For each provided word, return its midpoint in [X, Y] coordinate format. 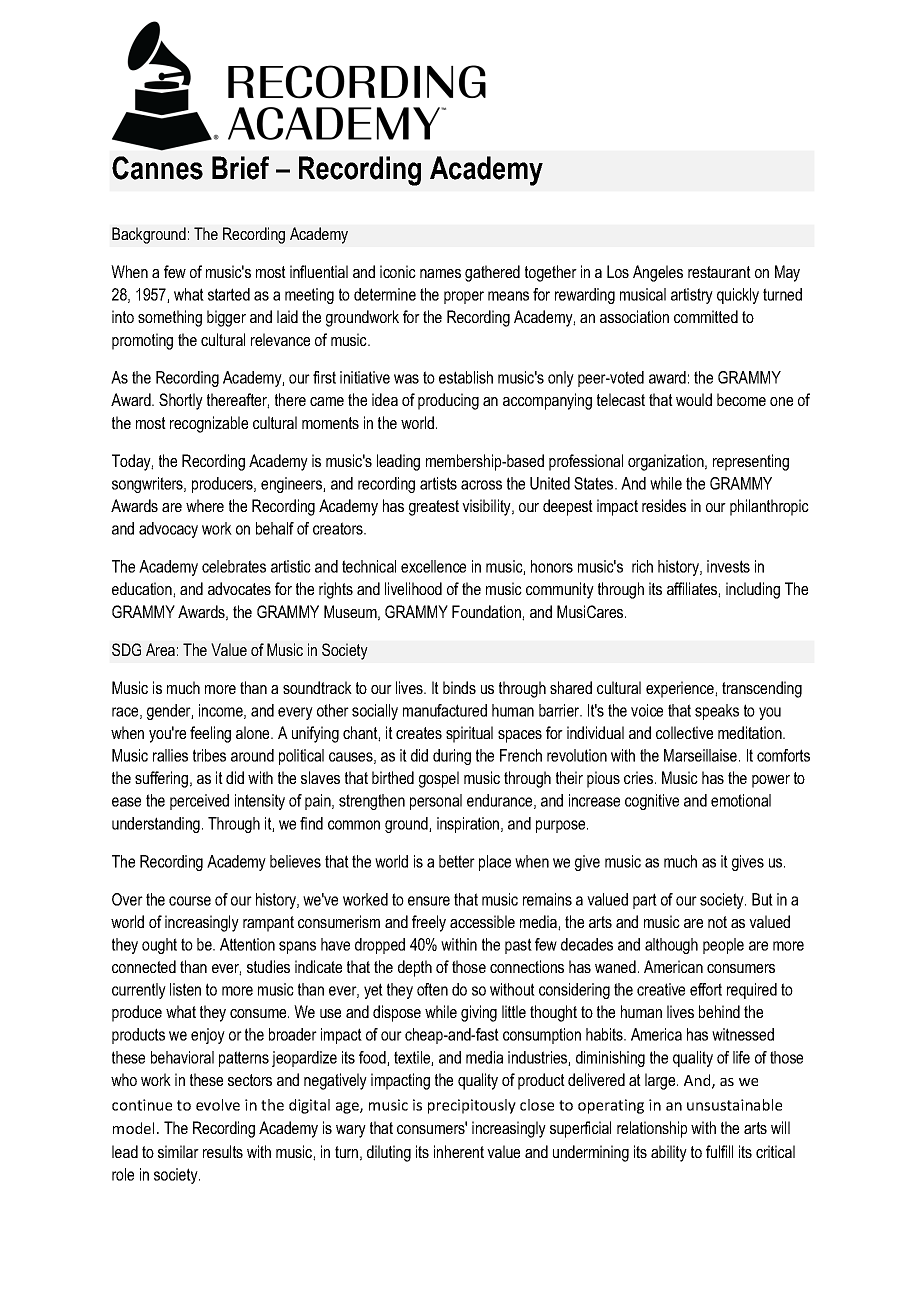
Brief [240, 168]
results [223, 1151]
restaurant [719, 272]
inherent [459, 1151]
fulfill [719, 1151]
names [440, 273]
